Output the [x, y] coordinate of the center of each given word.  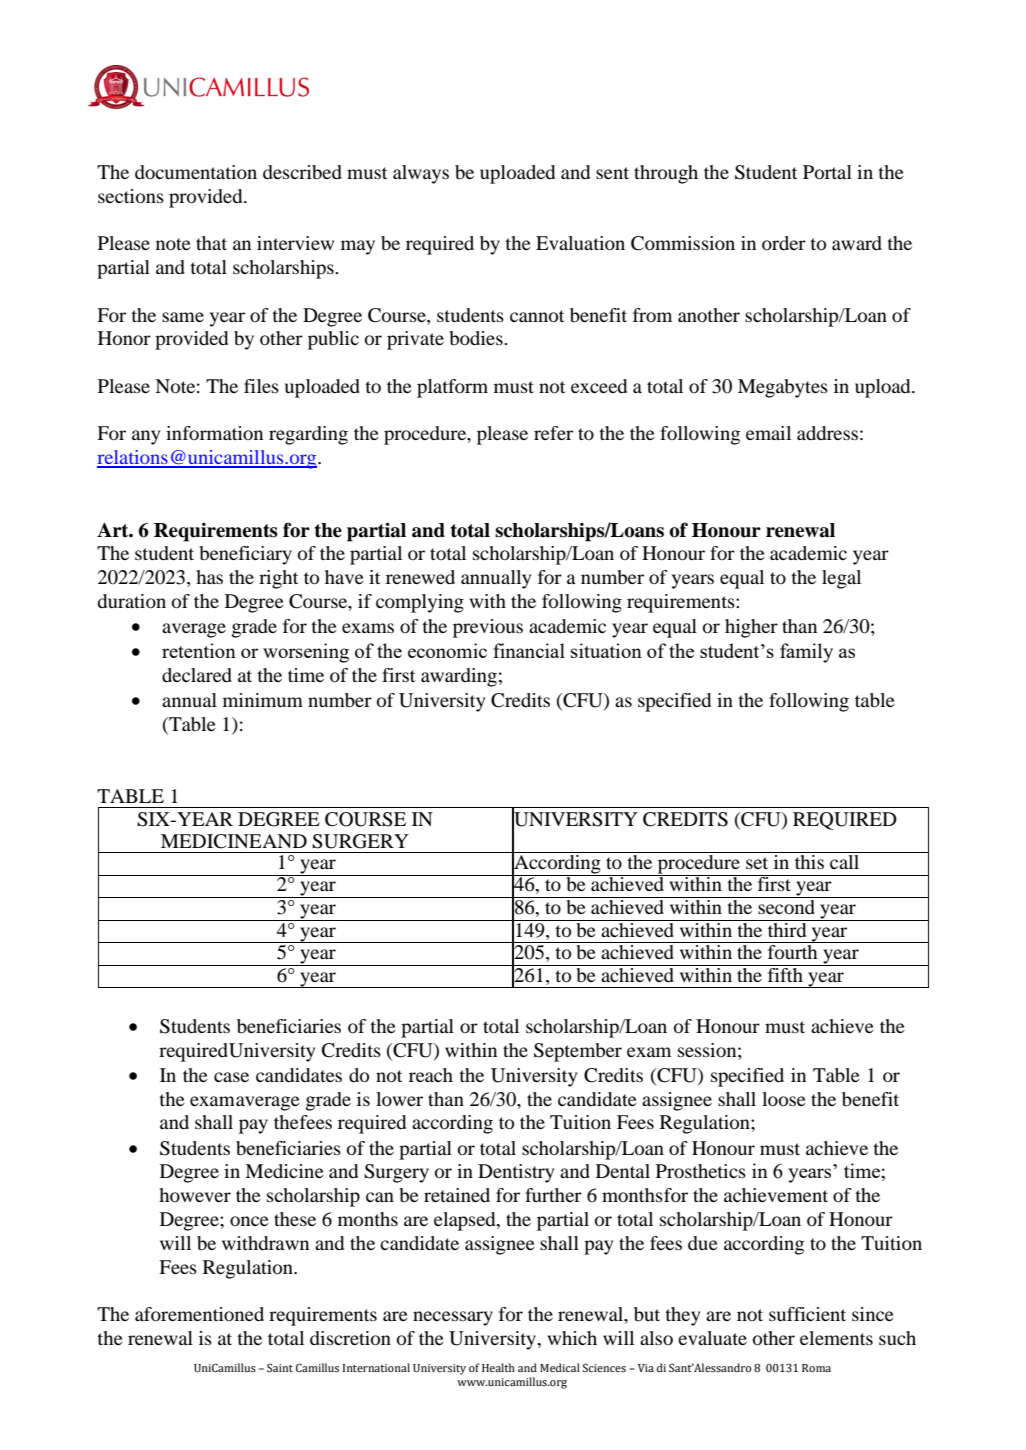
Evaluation [580, 243]
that [211, 243]
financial [529, 650]
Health [498, 1367]
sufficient [807, 1314]
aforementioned [199, 1314]
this [809, 860]
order [784, 243]
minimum [263, 700]
